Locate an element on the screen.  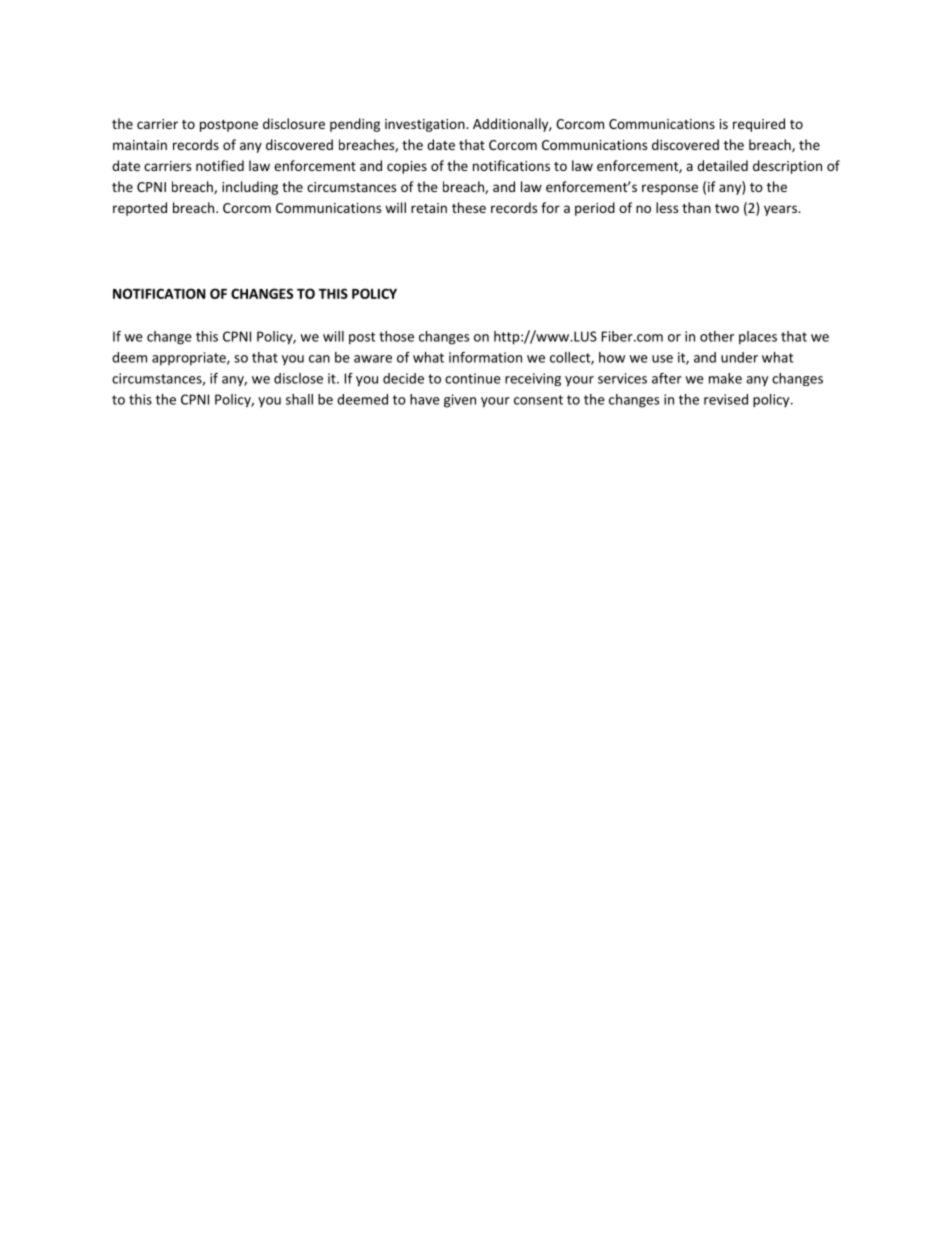
revised is located at coordinates (726, 399).
